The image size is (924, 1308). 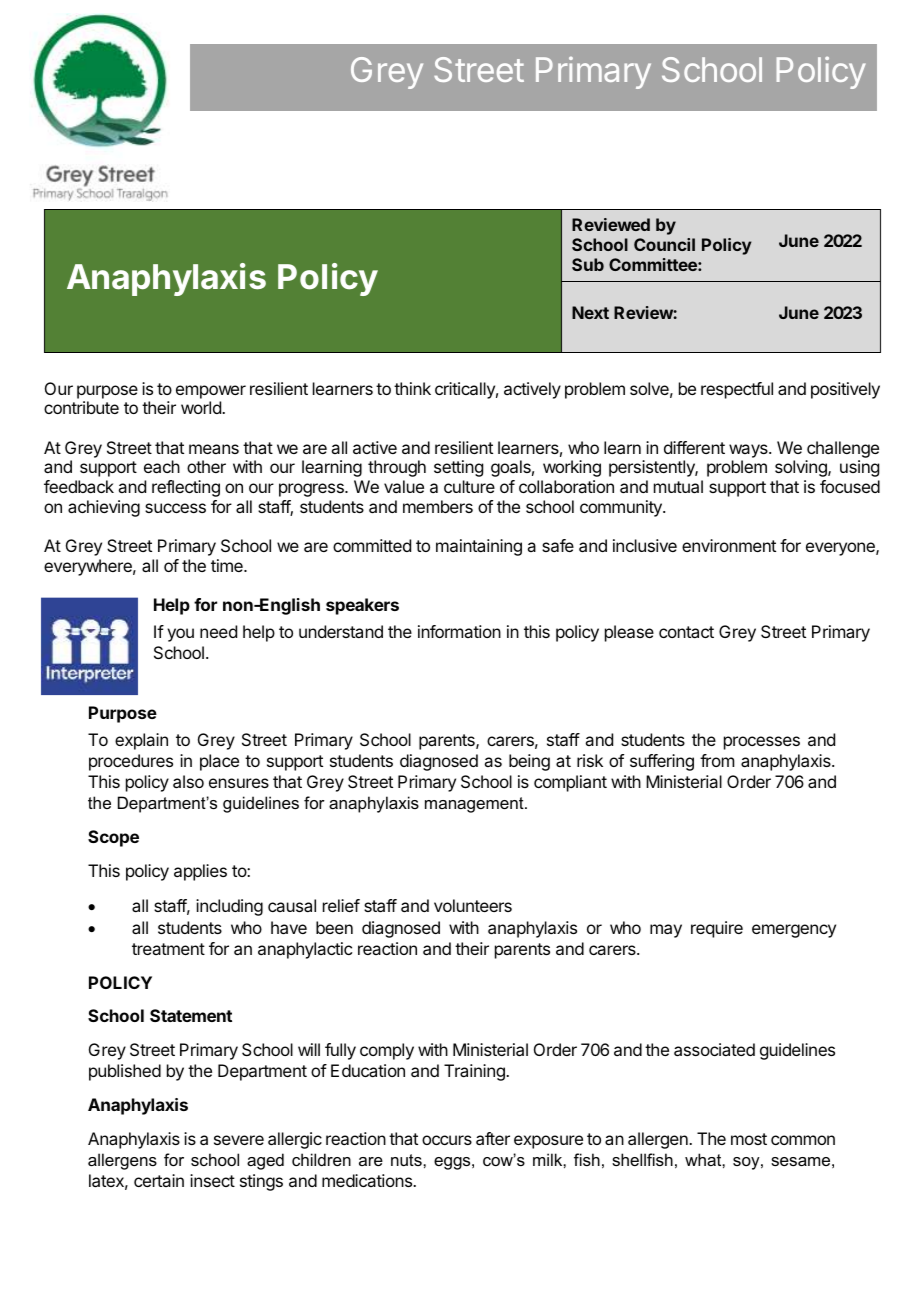 What do you see at coordinates (794, 931) in the image?
I see `emergency` at bounding box center [794, 931].
